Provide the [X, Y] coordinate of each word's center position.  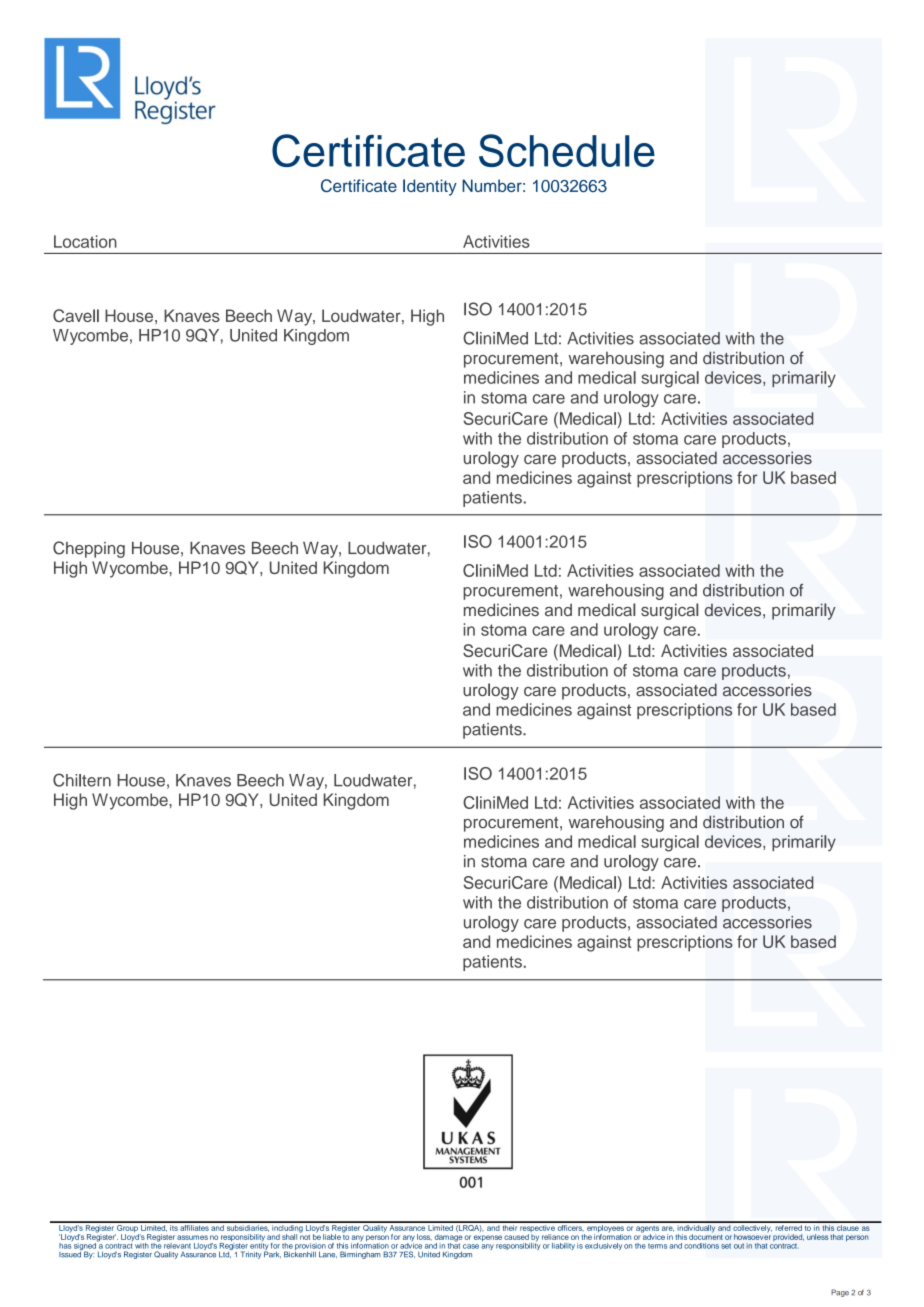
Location [85, 241]
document [706, 1236]
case [471, 1246]
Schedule [567, 150]
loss [424, 1237]
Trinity [251, 1255]
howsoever [752, 1236]
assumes [192, 1237]
